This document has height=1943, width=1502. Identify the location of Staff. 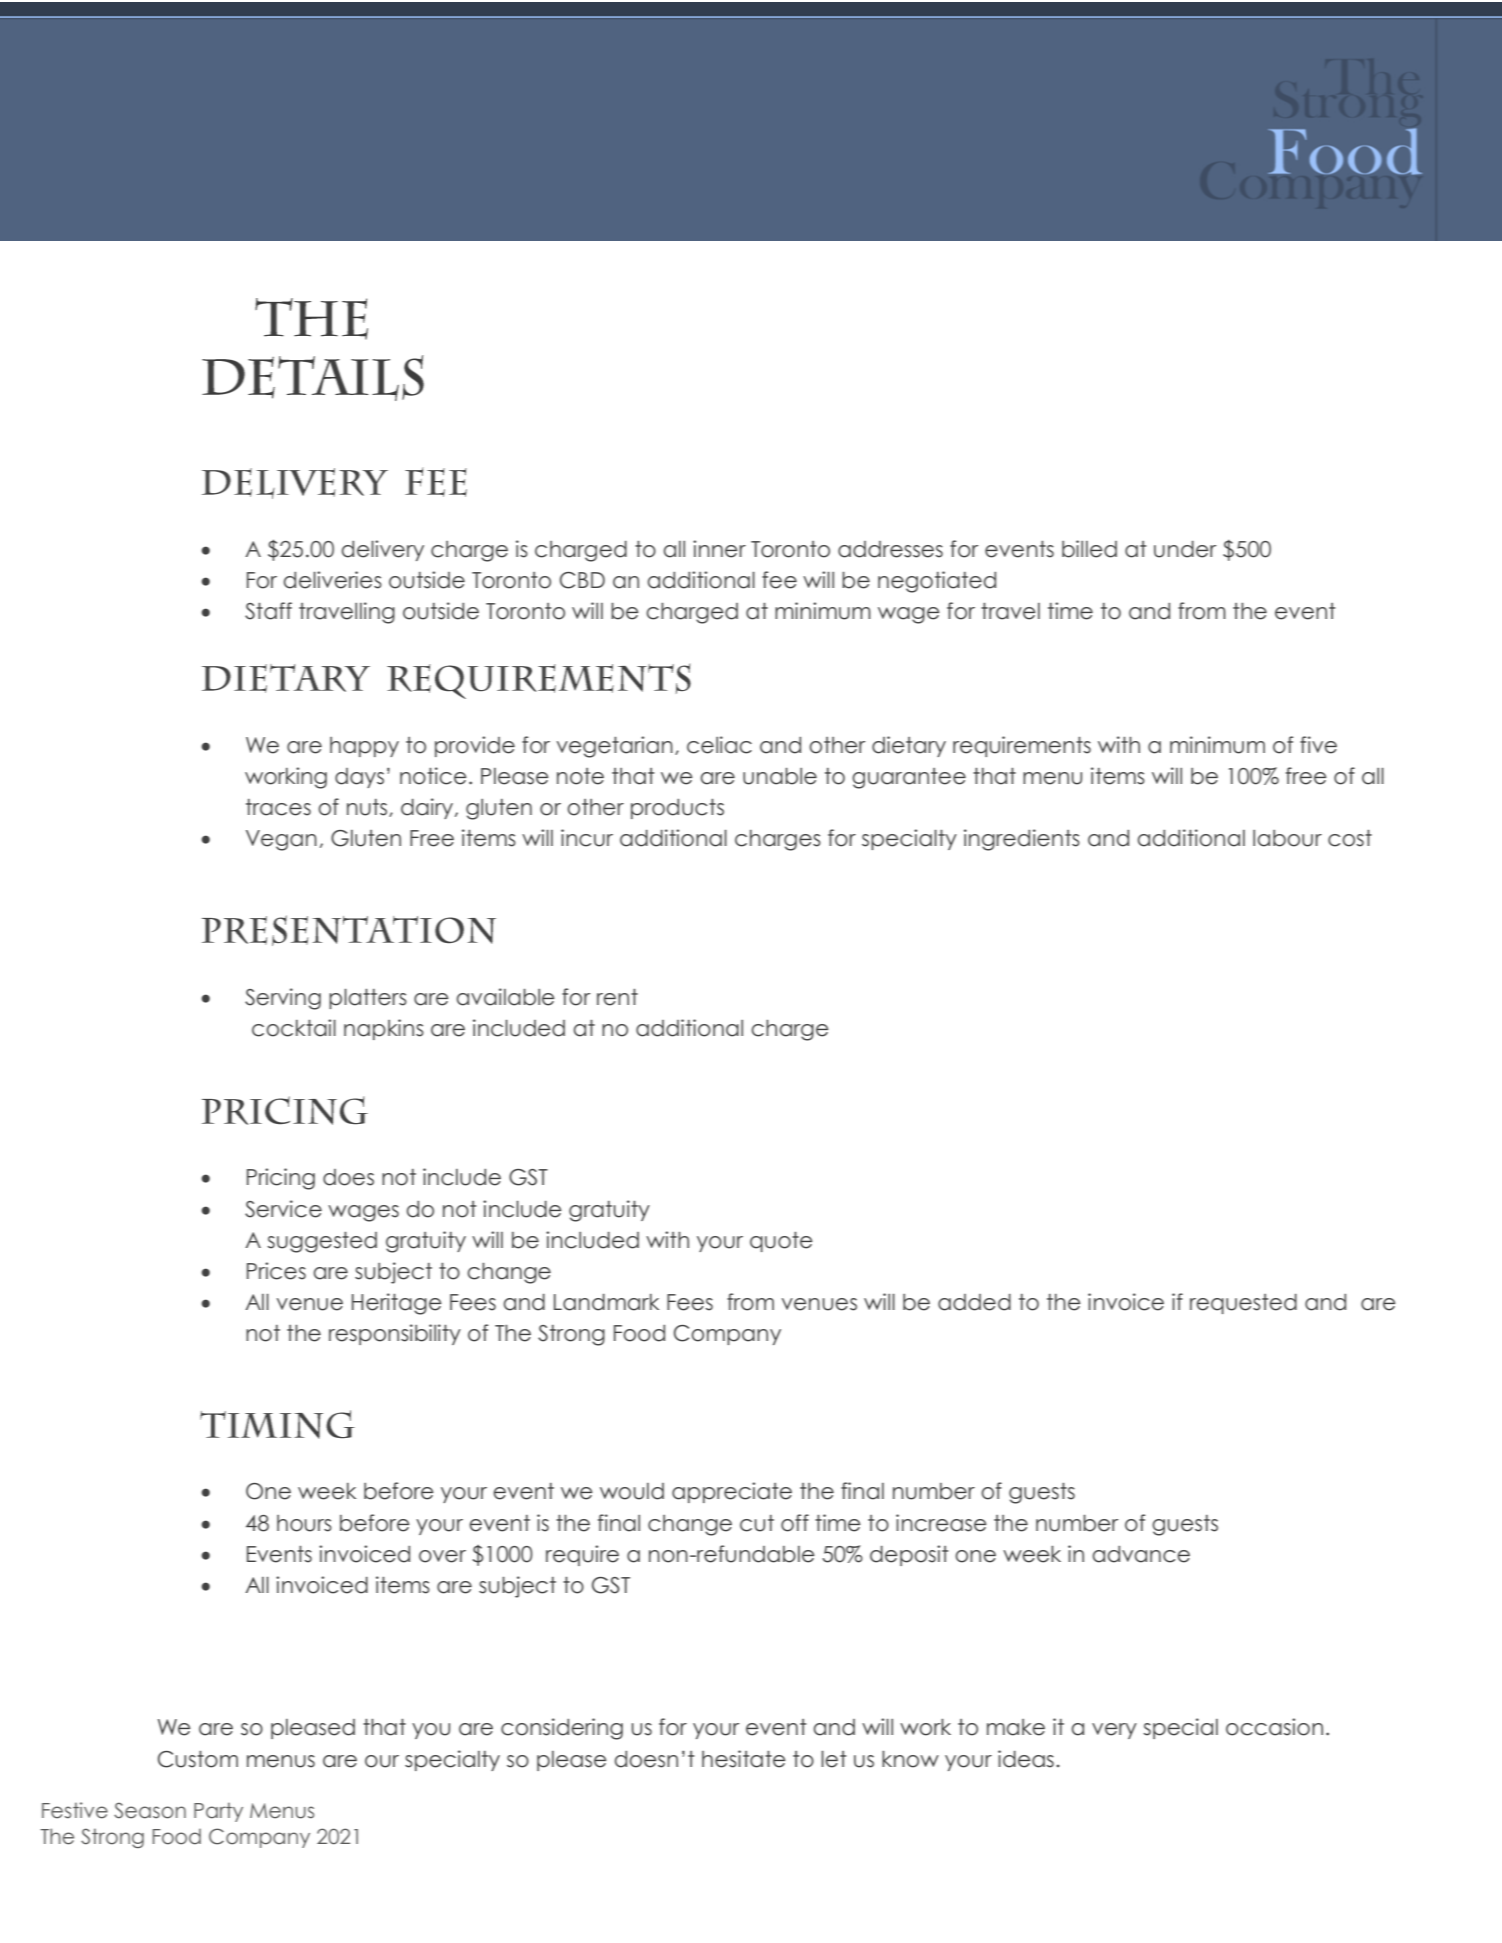
(268, 611).
